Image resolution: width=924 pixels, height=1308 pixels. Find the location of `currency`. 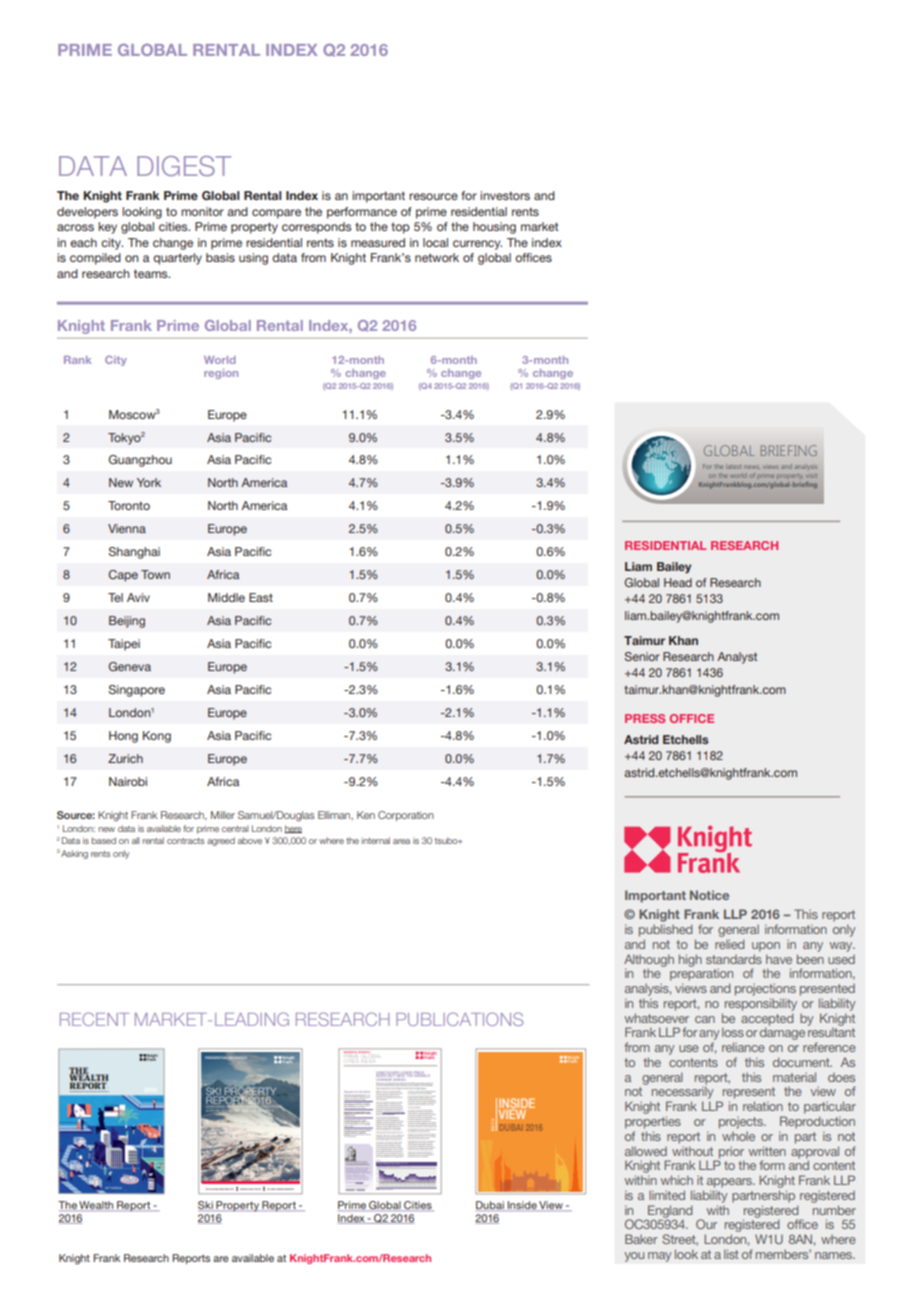

currency is located at coordinates (477, 245).
